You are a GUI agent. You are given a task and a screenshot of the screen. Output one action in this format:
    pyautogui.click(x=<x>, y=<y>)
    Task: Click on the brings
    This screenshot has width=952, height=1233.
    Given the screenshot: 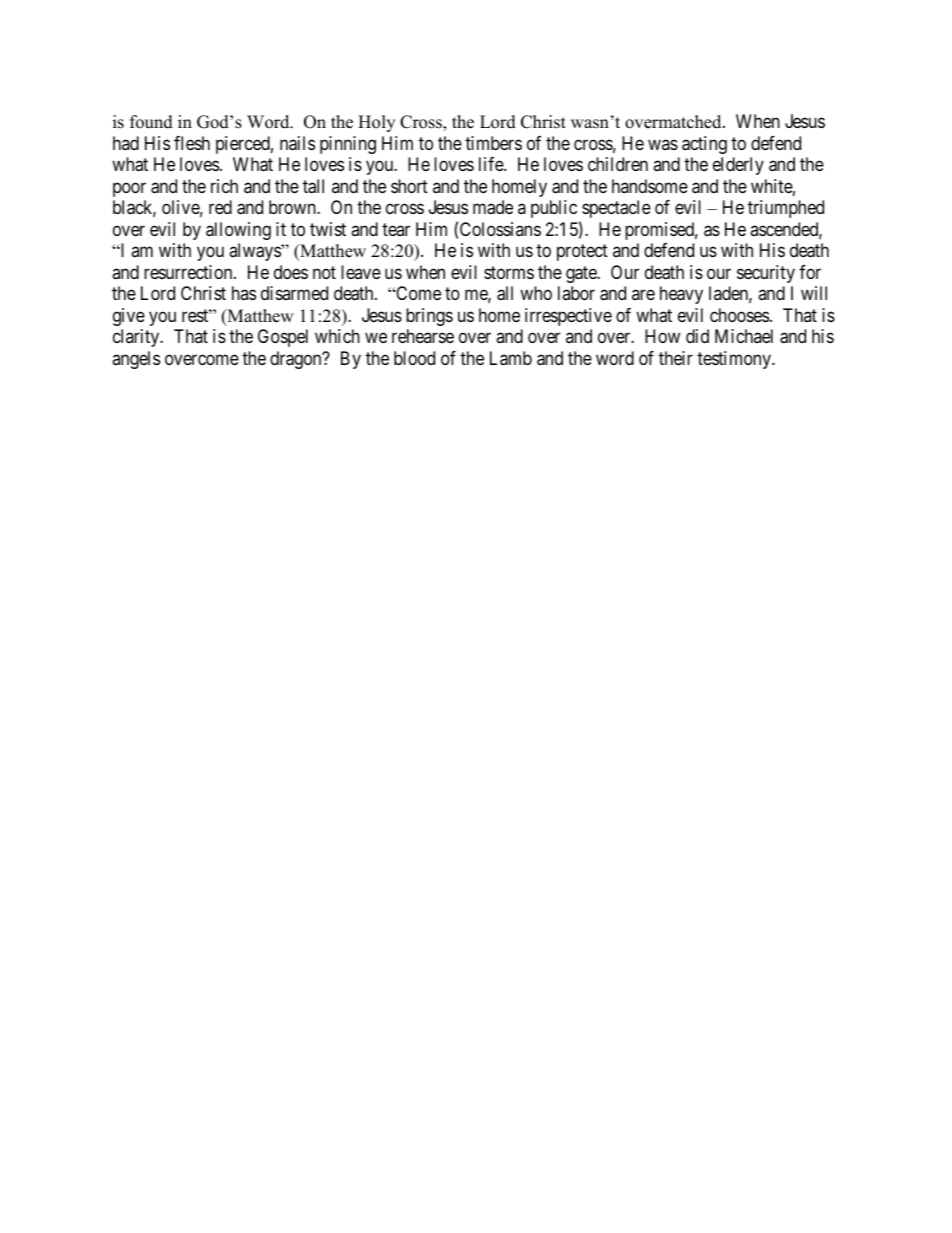 What is the action you would take?
    pyautogui.click(x=429, y=317)
